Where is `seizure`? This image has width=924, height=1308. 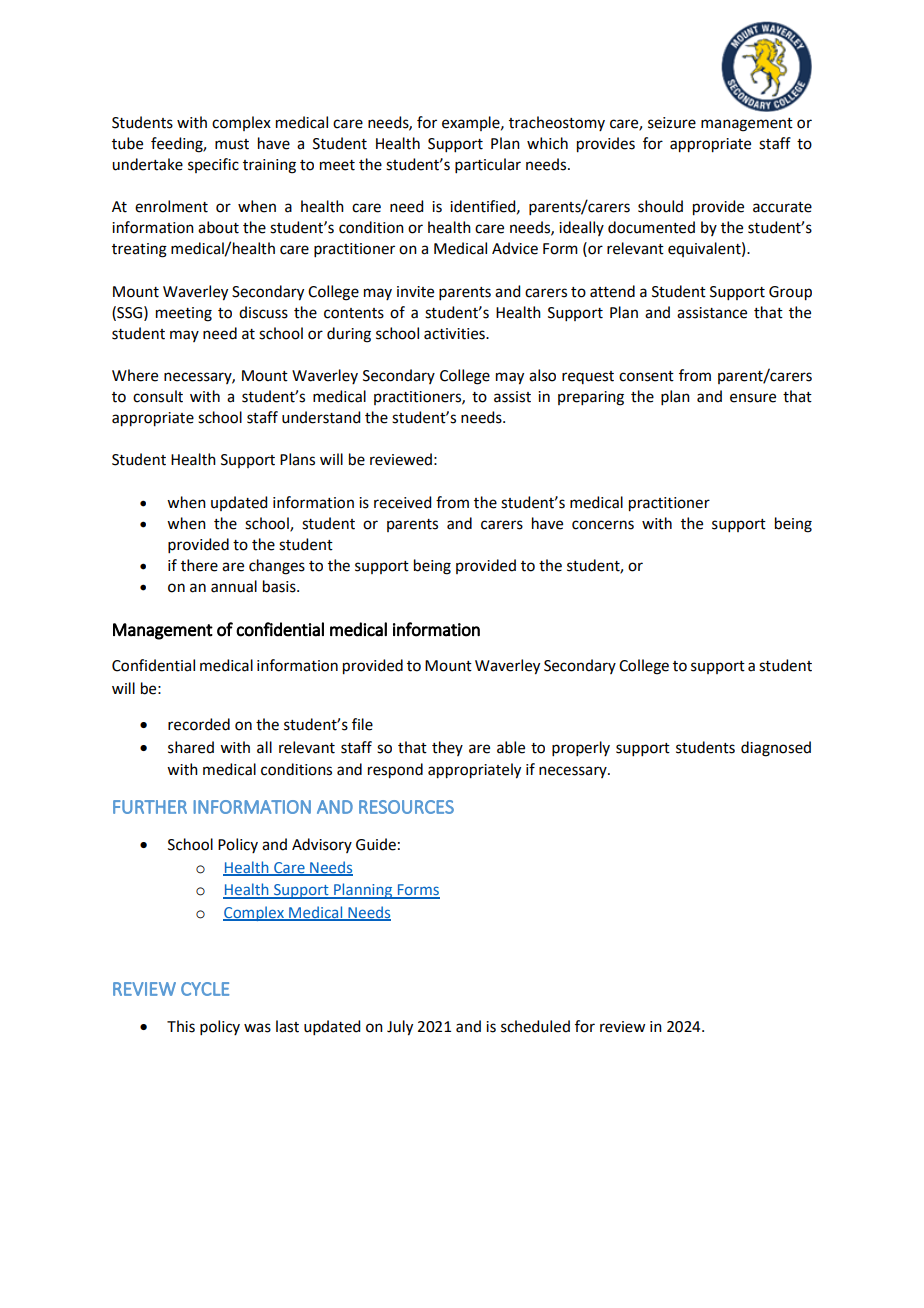 seizure is located at coordinates (672, 123).
